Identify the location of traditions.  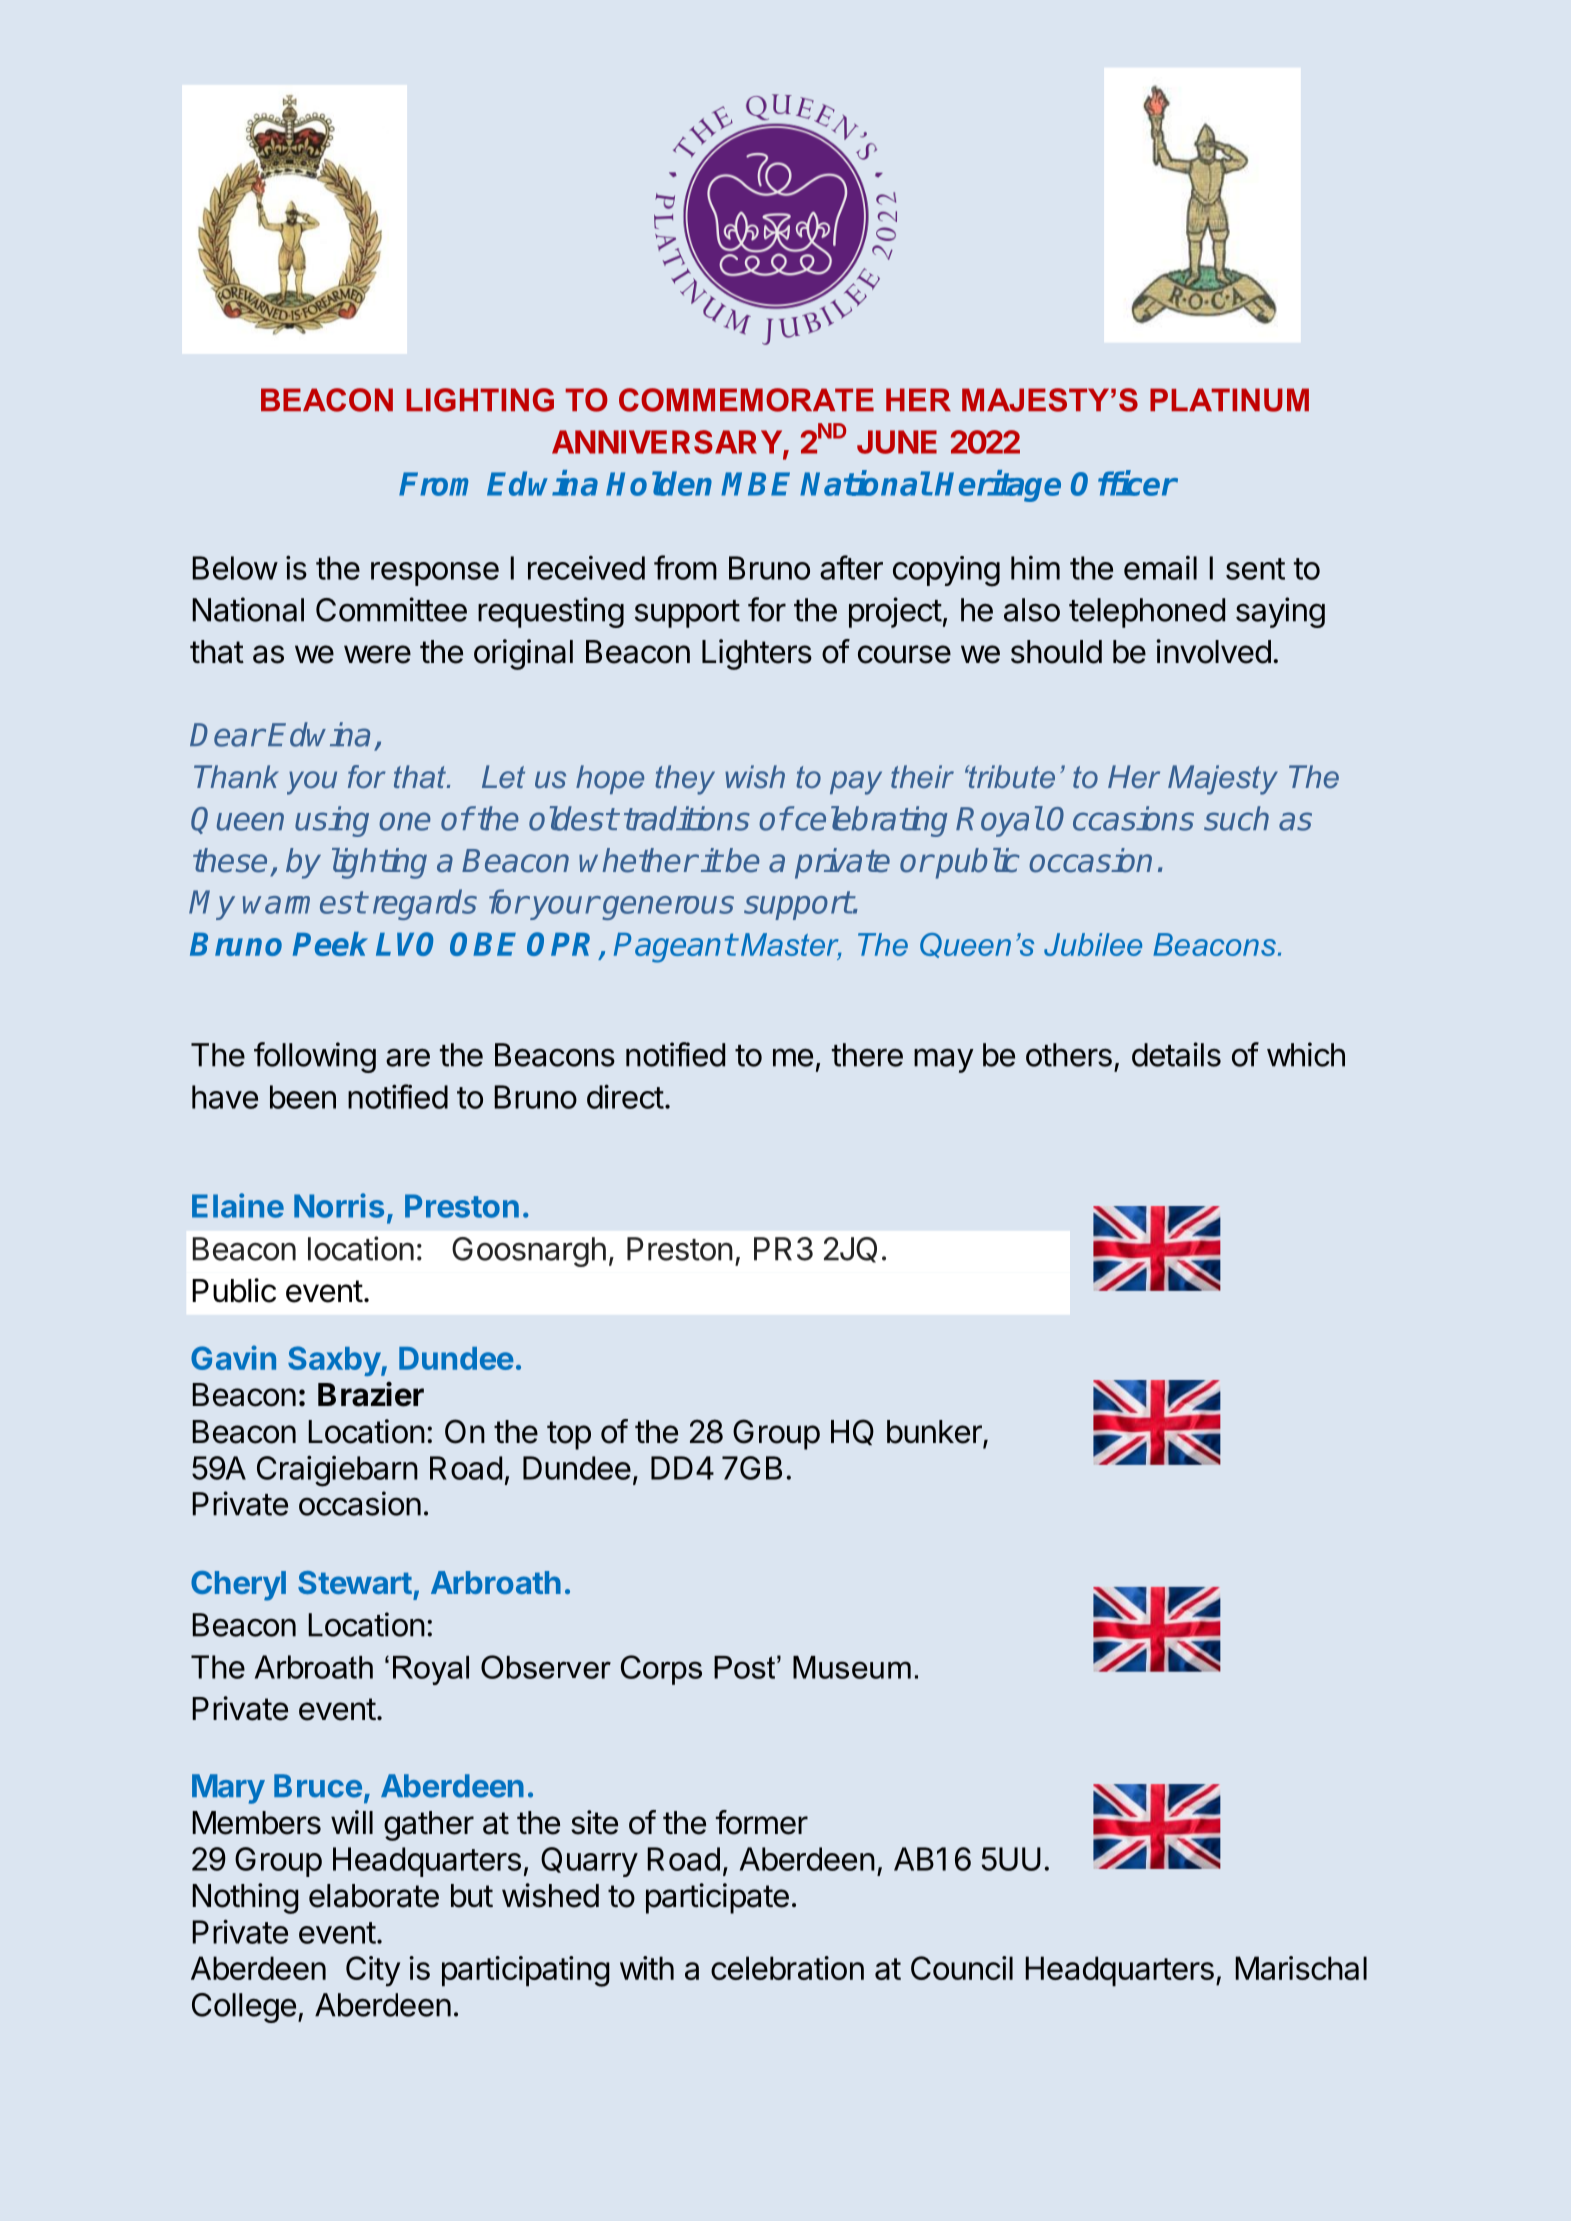
(687, 818).
